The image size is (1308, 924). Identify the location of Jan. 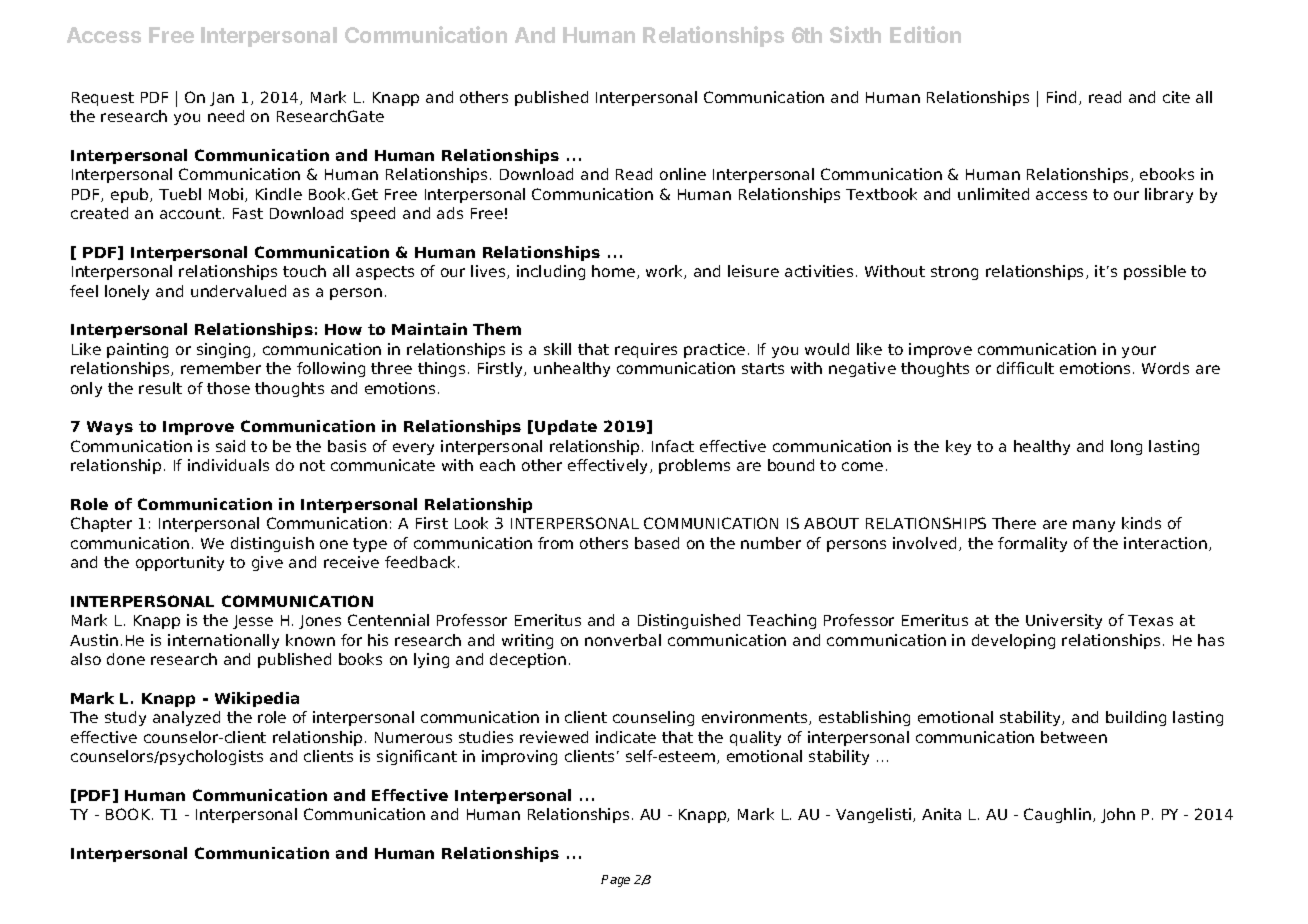
(222, 99).
